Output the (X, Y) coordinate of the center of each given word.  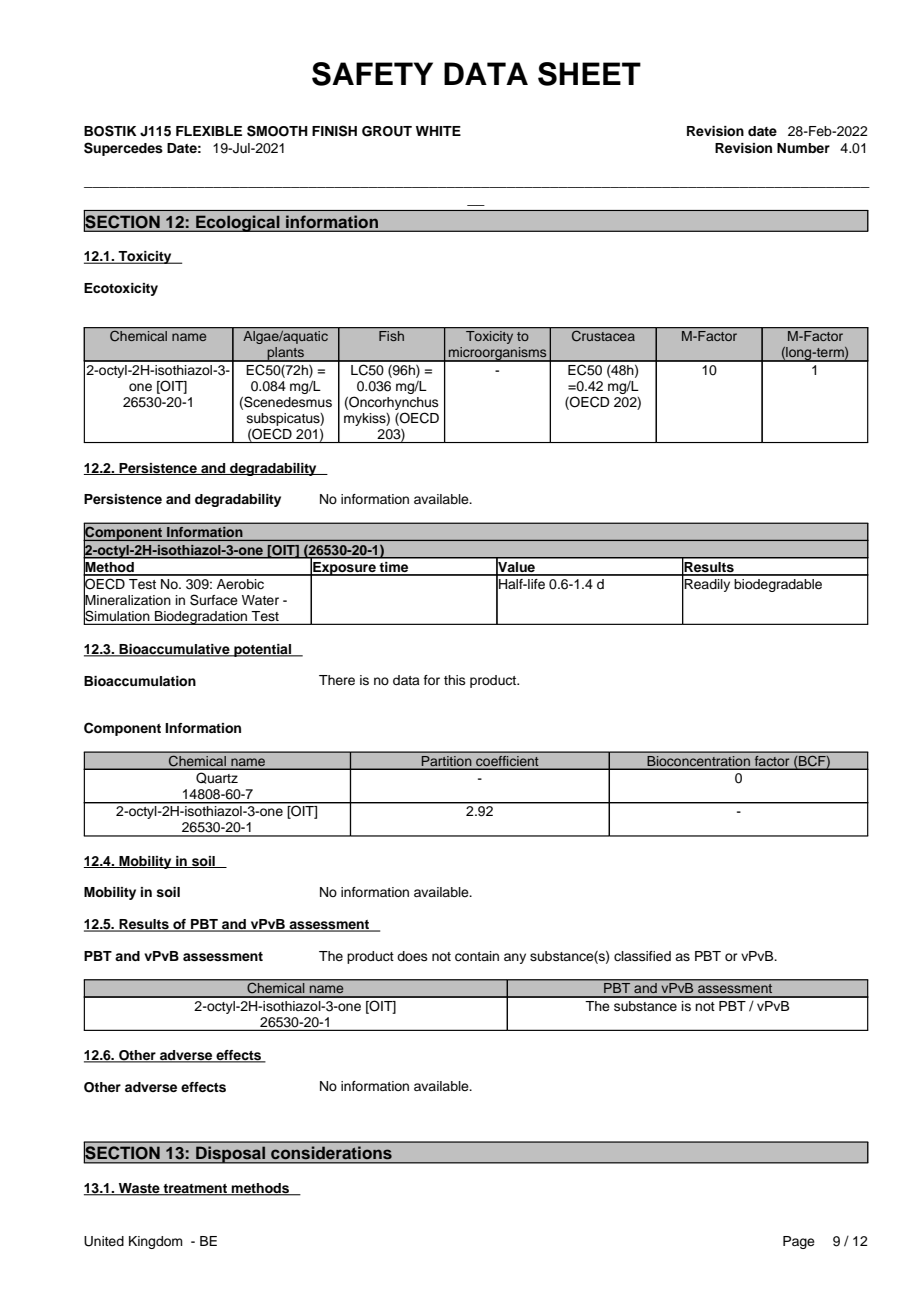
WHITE (438, 131)
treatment (195, 1190)
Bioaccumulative (174, 650)
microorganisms (498, 354)
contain (477, 956)
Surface (214, 600)
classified (642, 956)
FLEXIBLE (209, 131)
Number (803, 148)
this (455, 680)
